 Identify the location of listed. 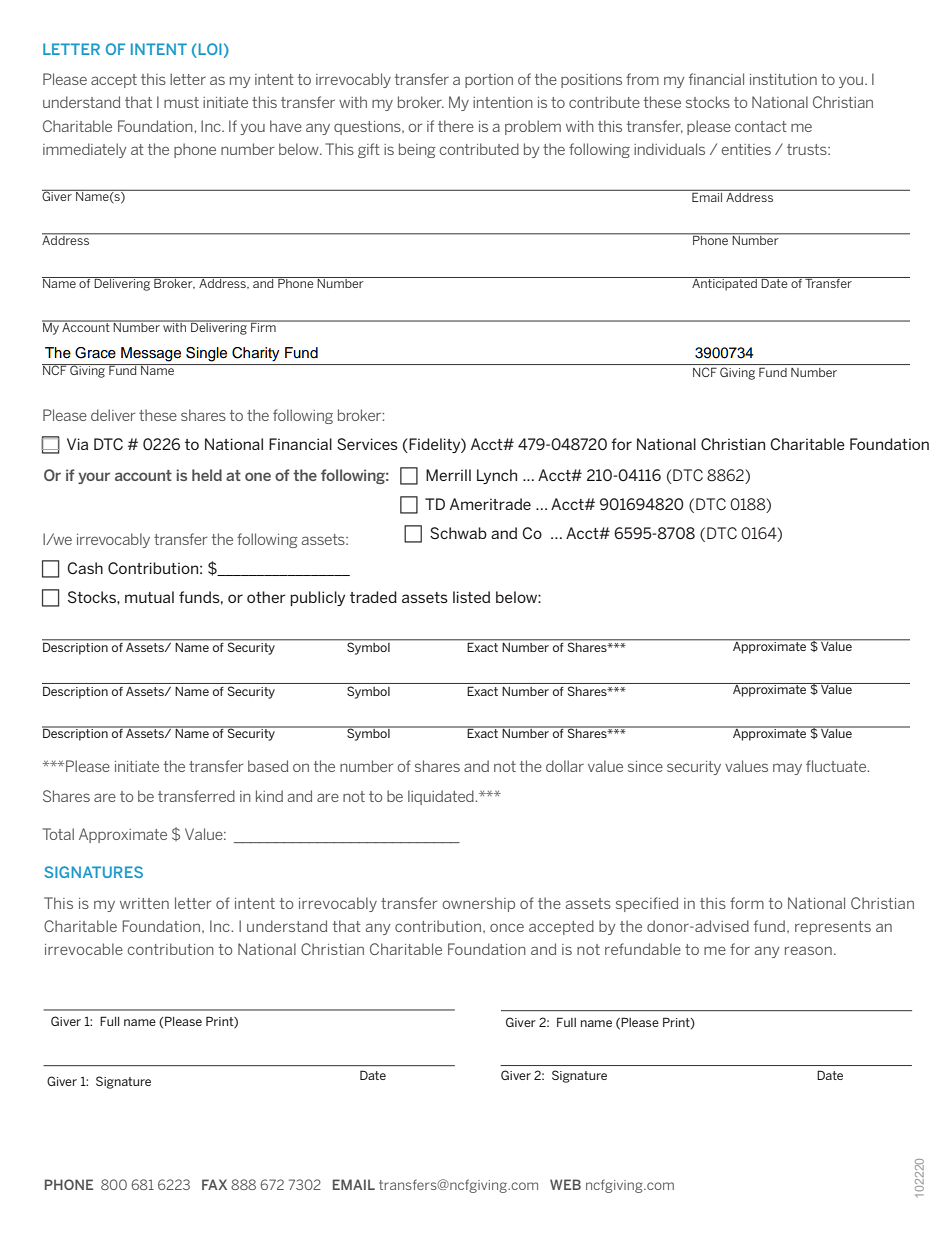
(471, 597).
